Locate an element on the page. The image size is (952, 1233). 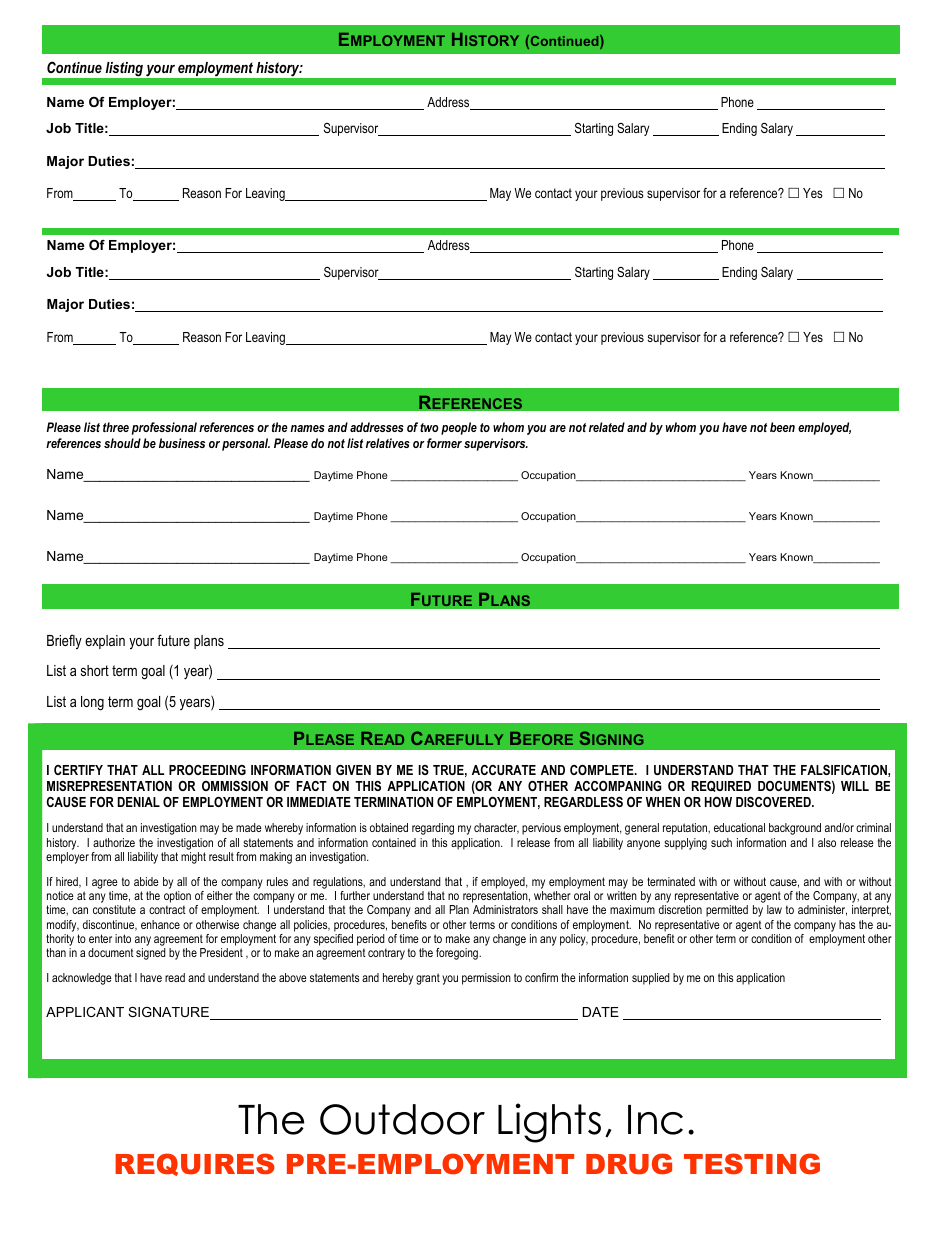
business is located at coordinates (182, 443).
